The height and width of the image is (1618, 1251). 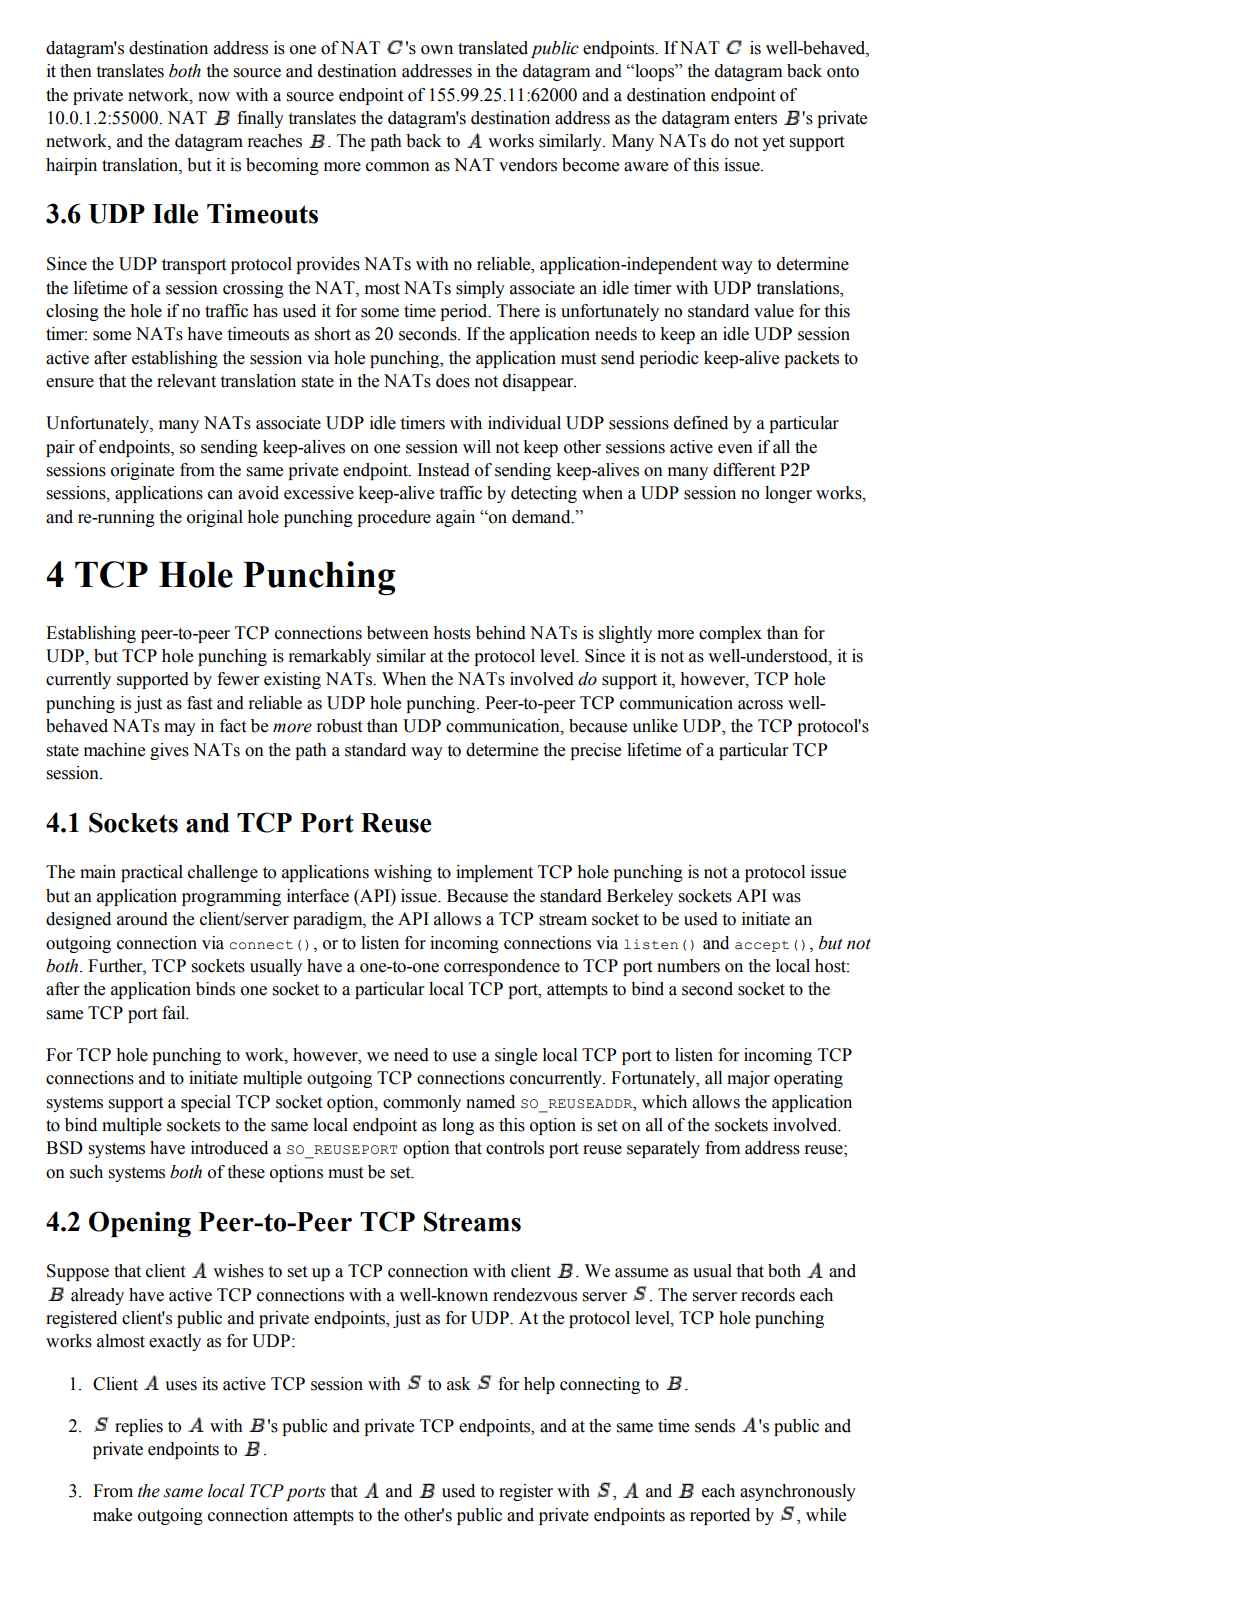 What do you see at coordinates (76, 71) in the image?
I see `then` at bounding box center [76, 71].
